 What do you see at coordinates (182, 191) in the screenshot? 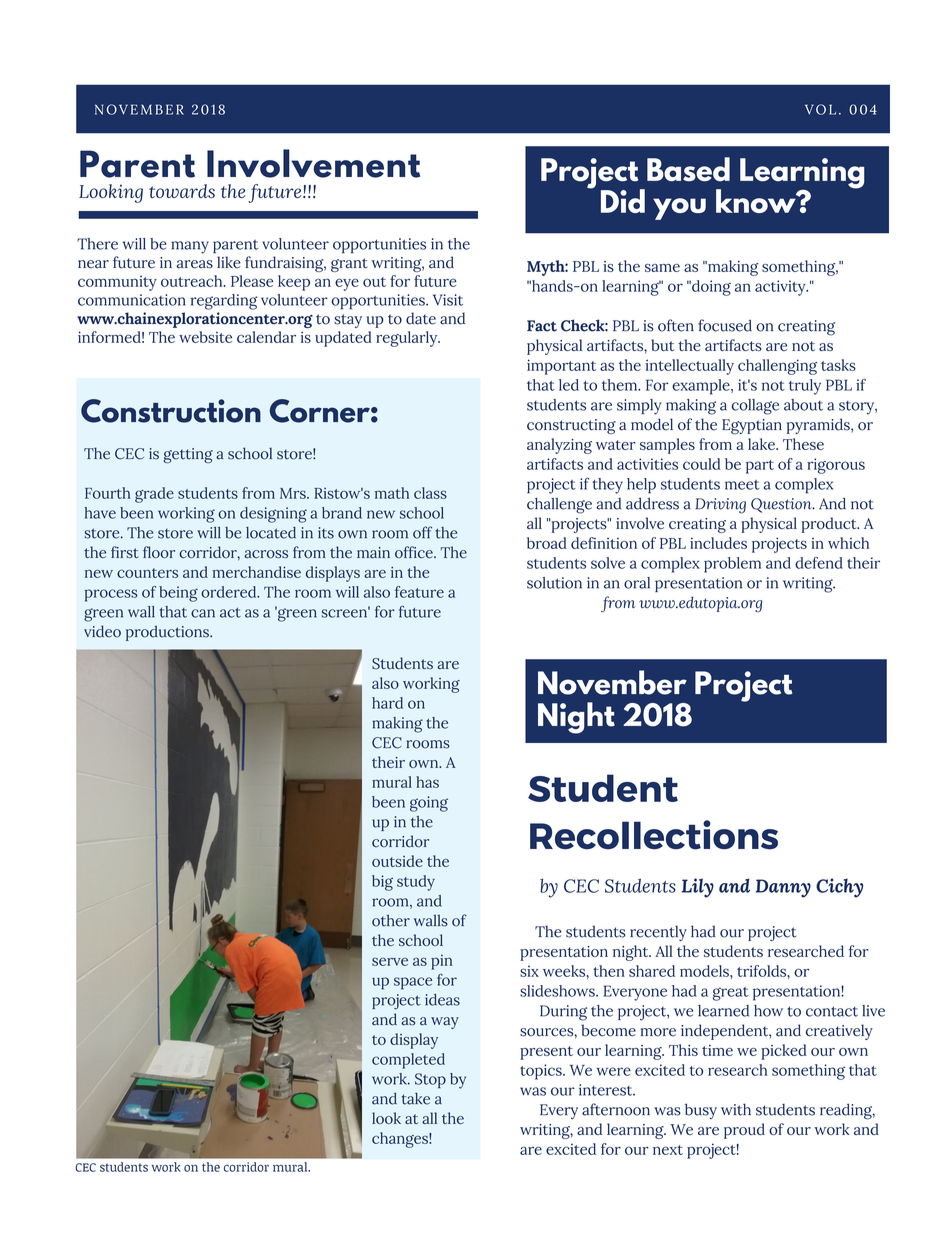
I see `towards` at bounding box center [182, 191].
